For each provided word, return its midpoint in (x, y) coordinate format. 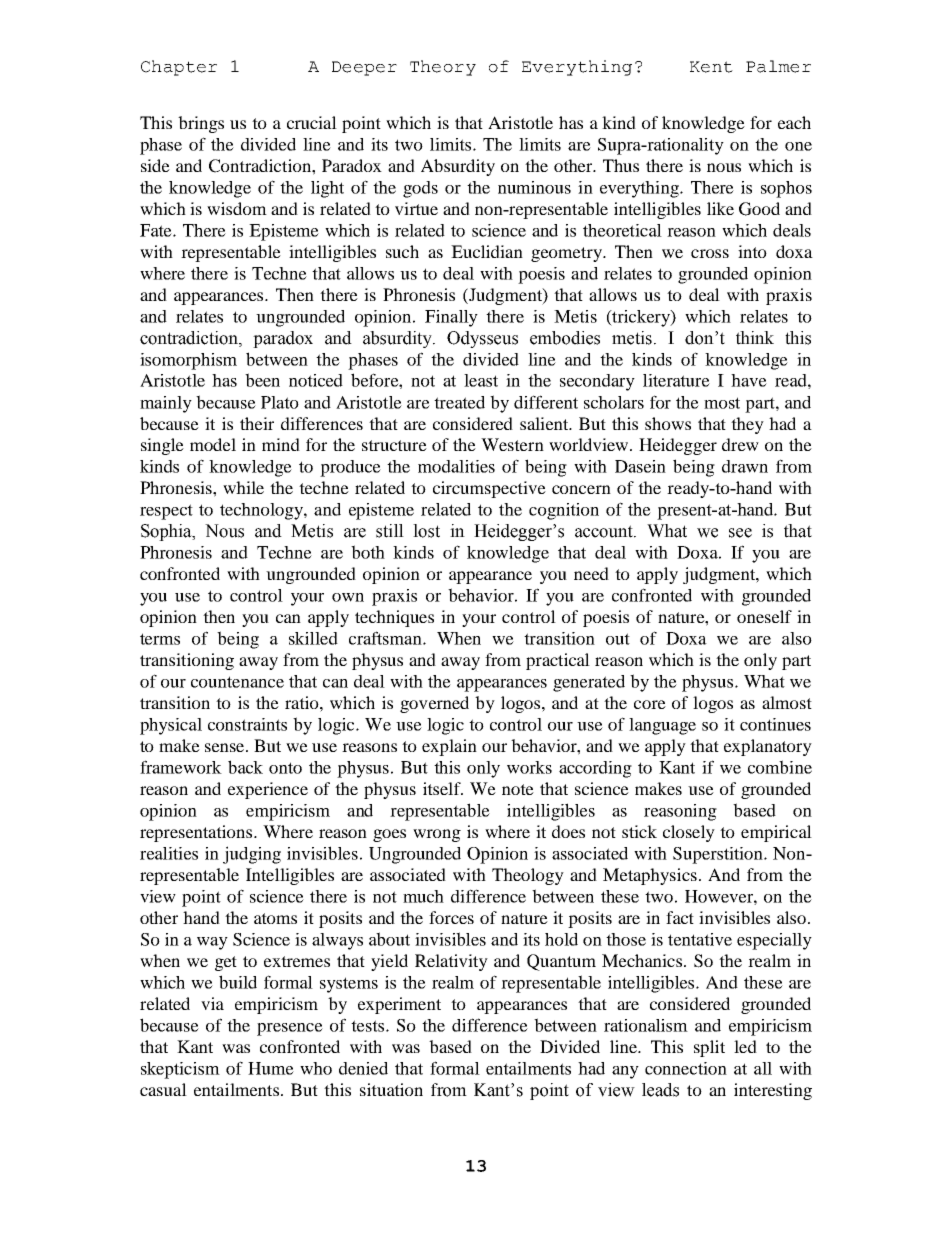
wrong (437, 835)
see (740, 533)
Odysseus (482, 339)
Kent (711, 67)
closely (689, 833)
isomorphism (188, 361)
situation (391, 1089)
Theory (443, 68)
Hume (271, 1068)
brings (201, 124)
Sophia (167, 532)
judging (252, 855)
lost (426, 531)
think (755, 338)
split (709, 1048)
